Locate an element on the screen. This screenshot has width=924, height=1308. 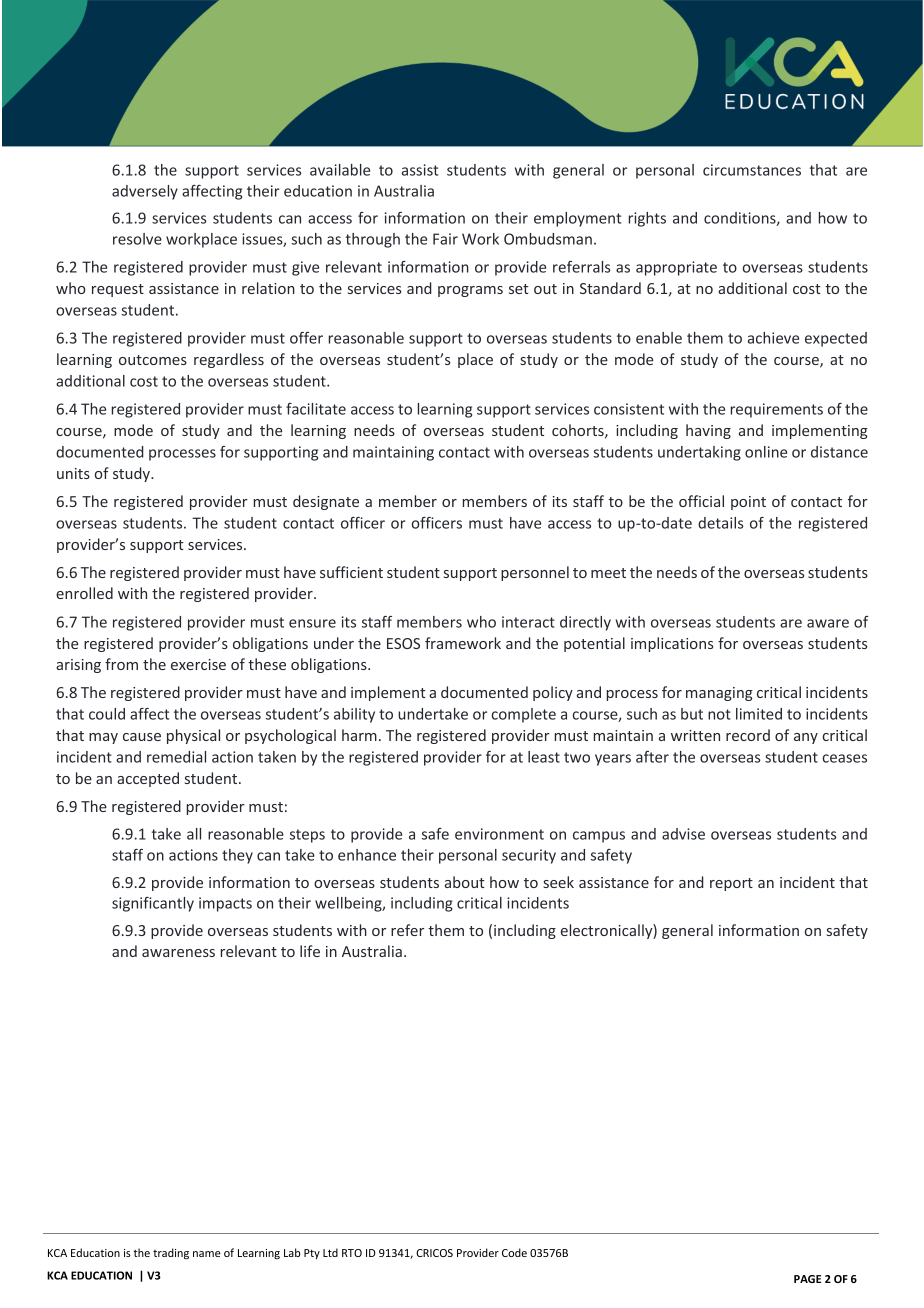
trading is located at coordinates (171, 1254).
